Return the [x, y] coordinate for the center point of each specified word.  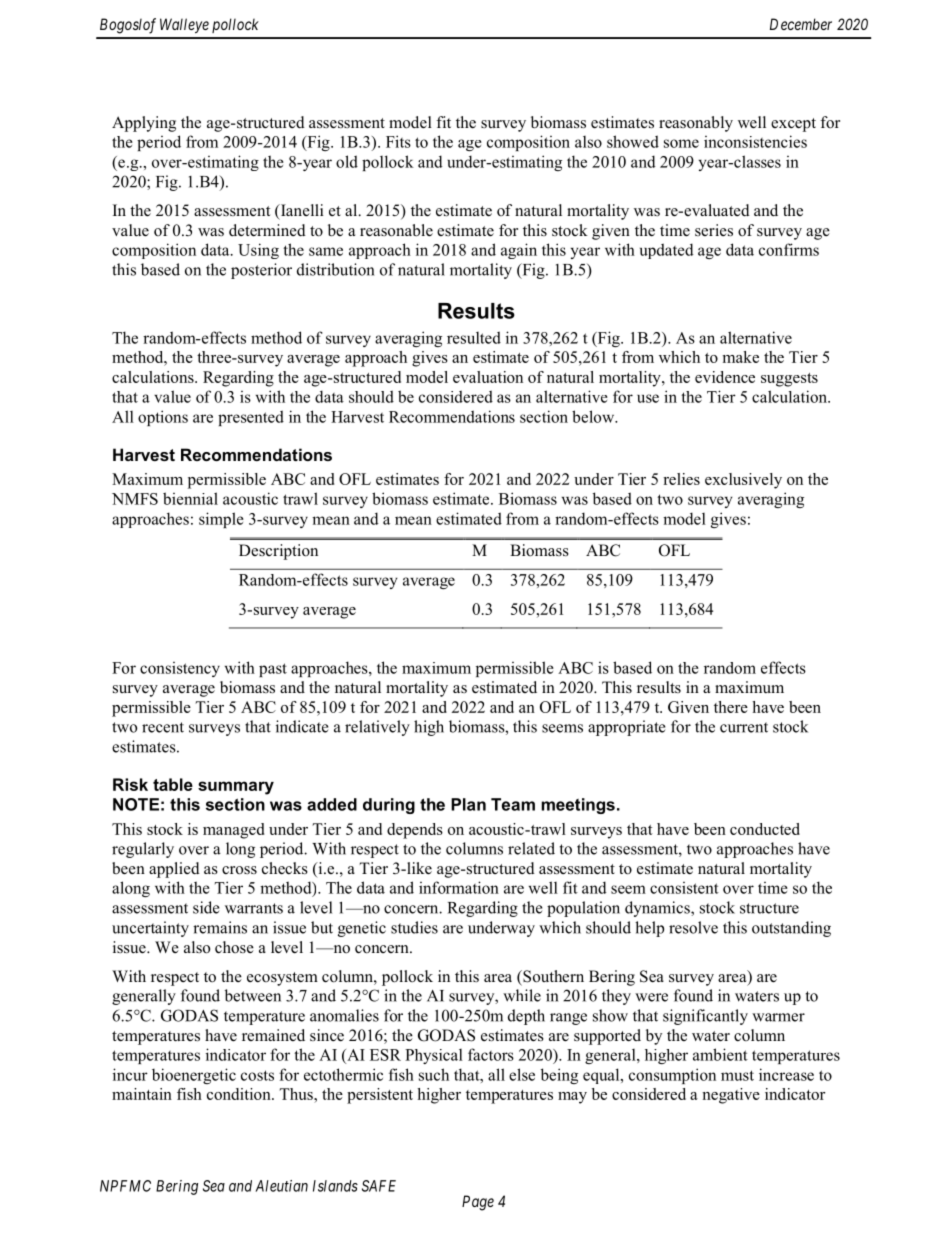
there [731, 707]
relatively [377, 728]
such [434, 1074]
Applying [144, 124]
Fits [398, 141]
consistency [180, 669]
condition [240, 1094]
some [681, 143]
